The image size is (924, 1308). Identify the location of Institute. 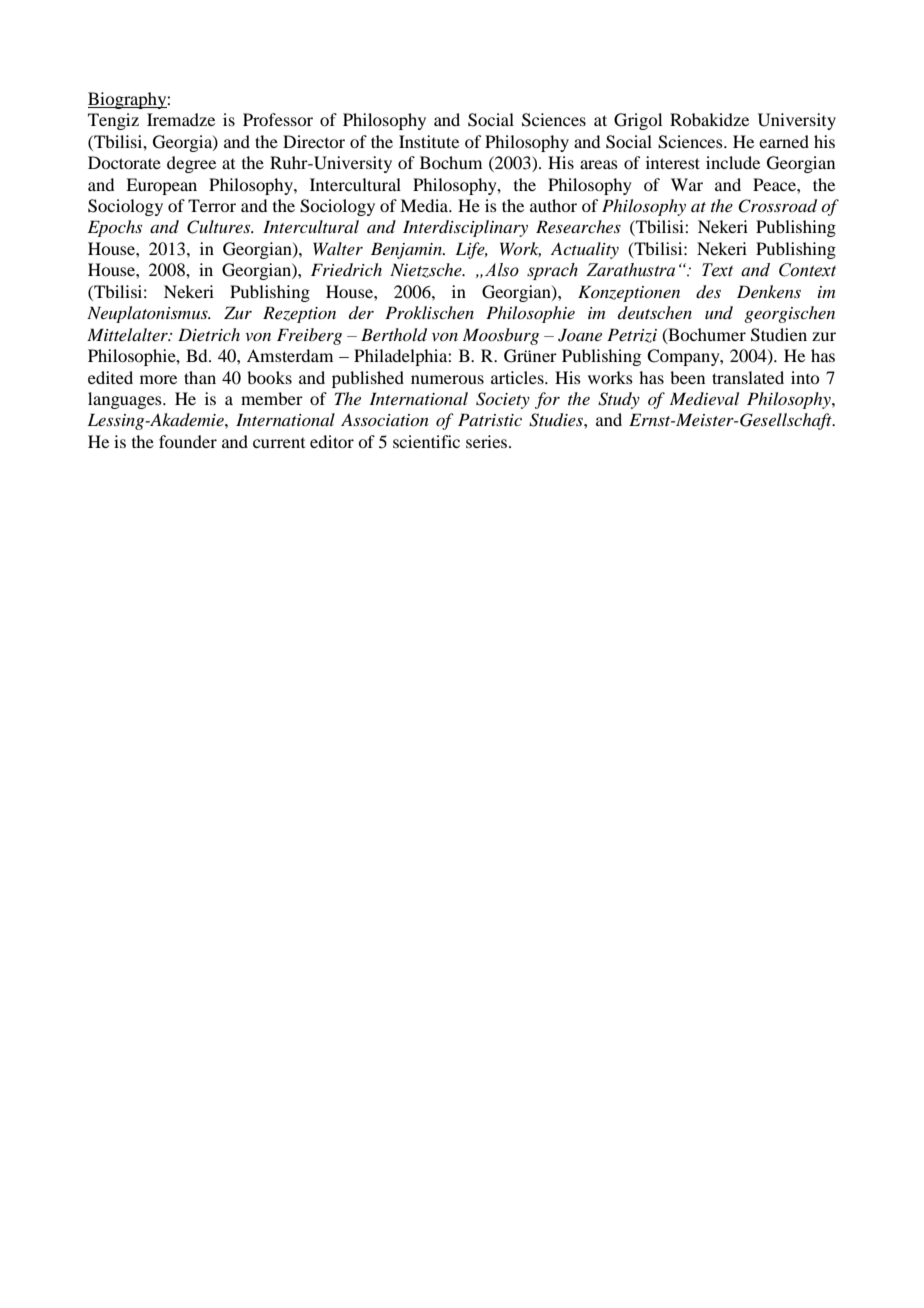
(429, 141).
